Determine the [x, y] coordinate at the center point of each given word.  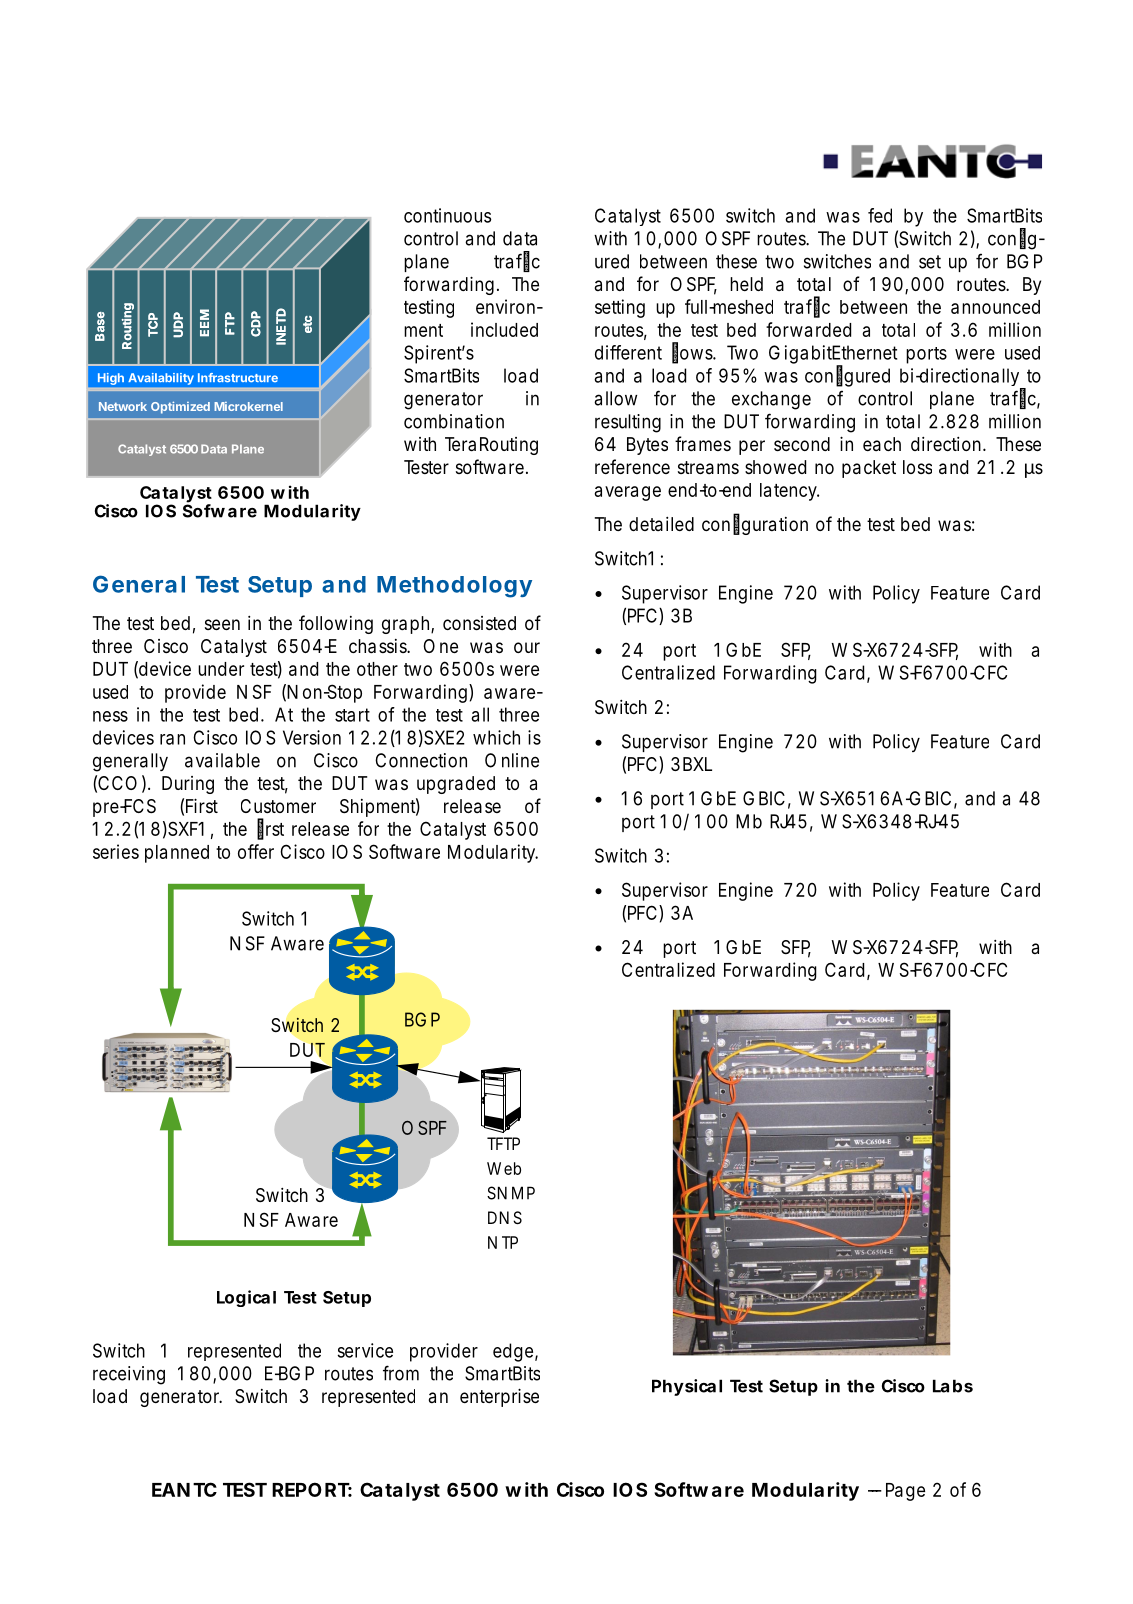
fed [880, 215]
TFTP [503, 1143]
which [496, 737]
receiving [129, 1375]
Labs [953, 1386]
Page [905, 1492]
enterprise [499, 1397]
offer [256, 851]
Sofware [220, 510]
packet [869, 469]
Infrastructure [238, 377]
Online [512, 760]
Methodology [454, 587]
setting [620, 308]
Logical [246, 1298]
